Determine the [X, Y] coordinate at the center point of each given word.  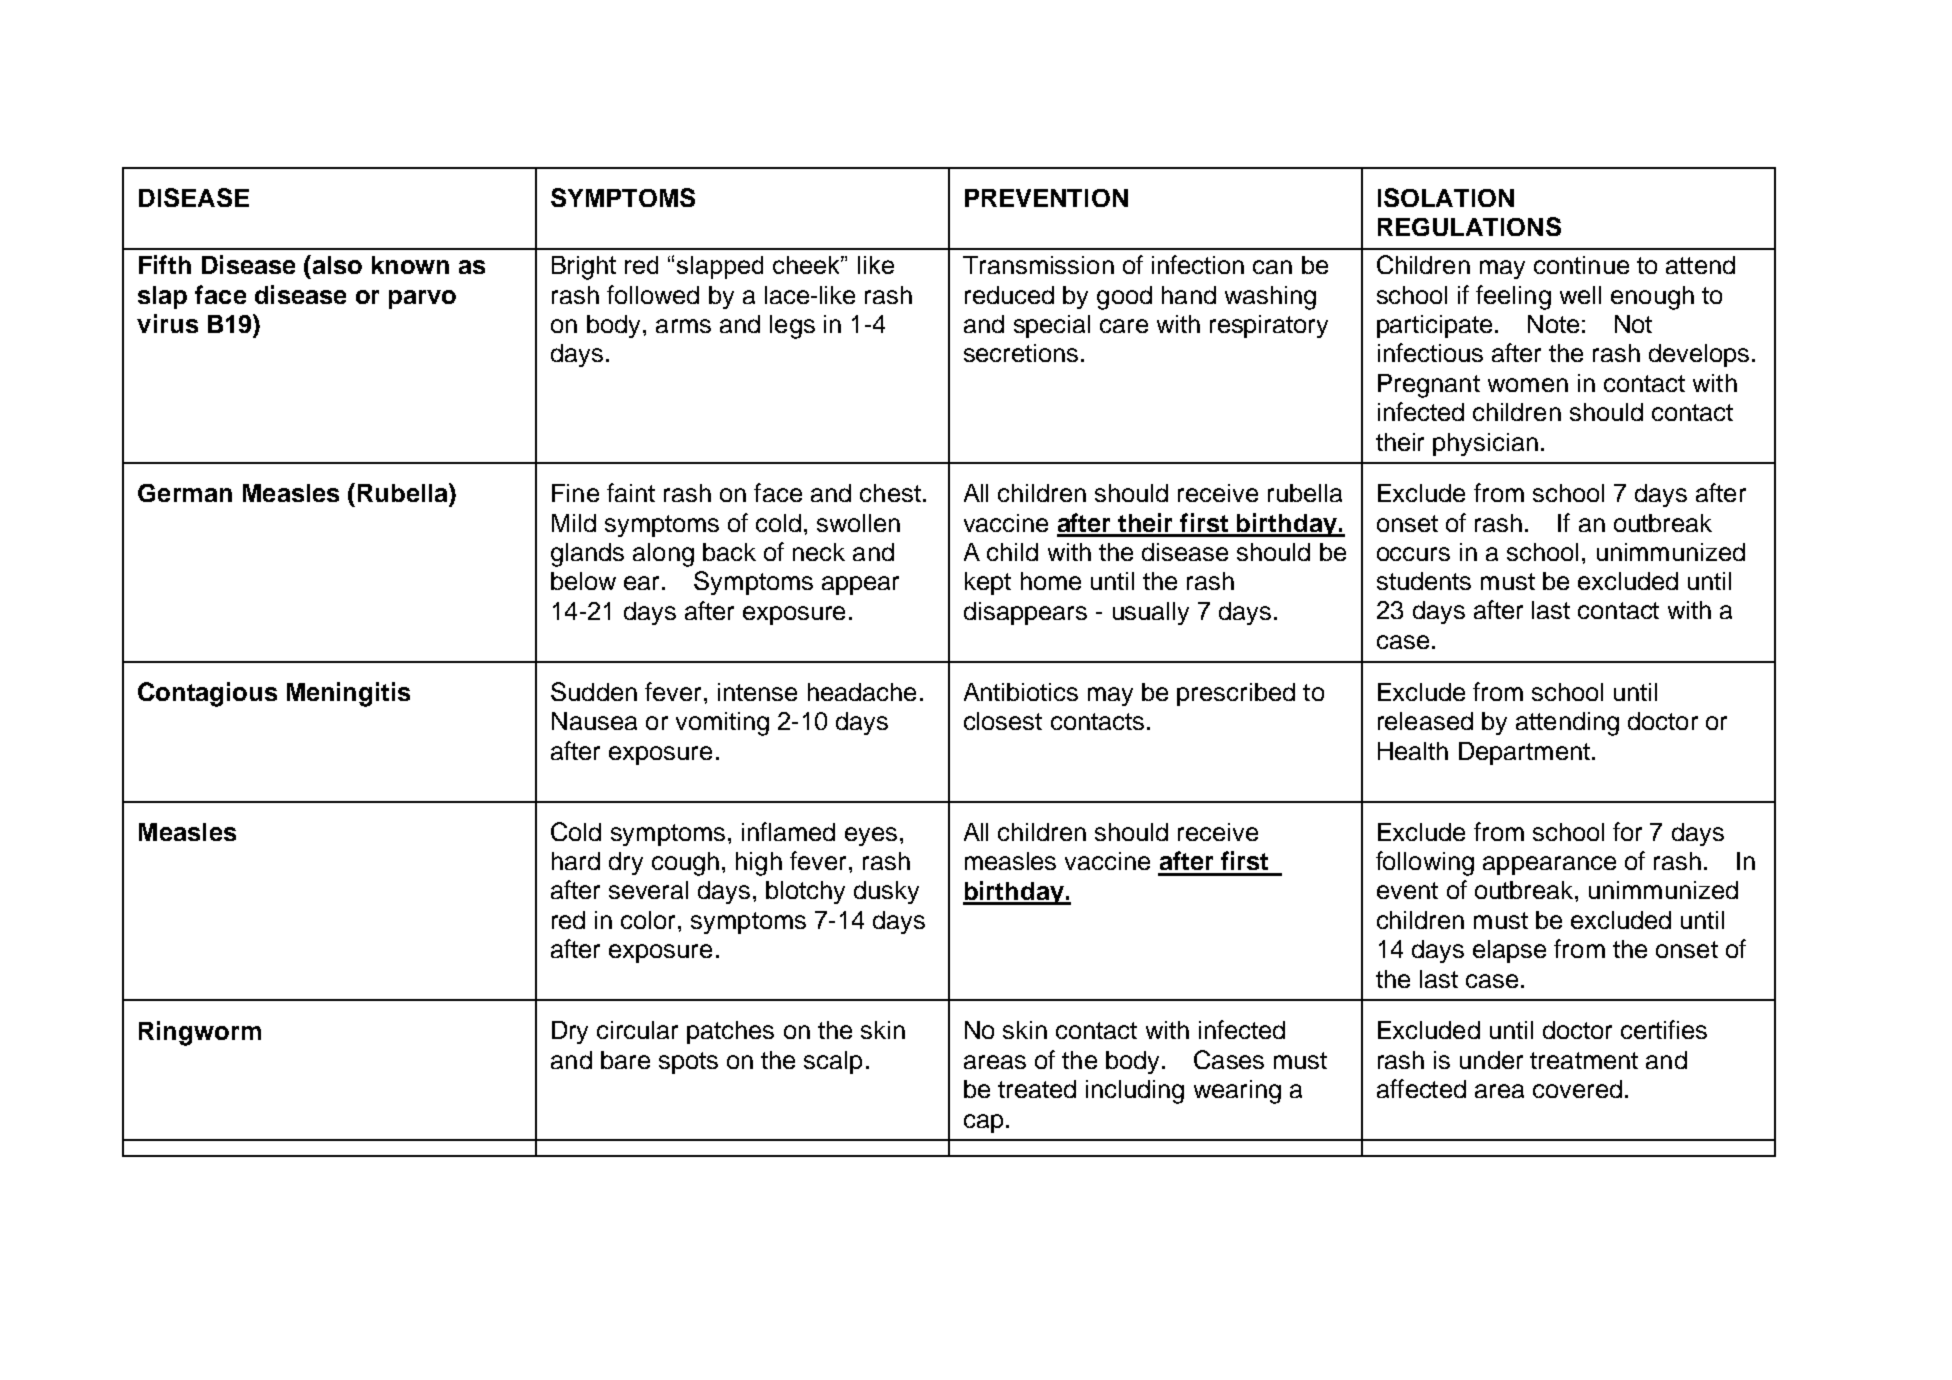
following [1425, 863]
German [185, 493]
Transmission [1038, 265]
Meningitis [348, 694]
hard [576, 861]
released [1425, 721]
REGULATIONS [1469, 226]
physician [1485, 444]
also [336, 264]
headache [862, 692]
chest [890, 493]
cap [983, 1123]
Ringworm [200, 1033]
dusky [886, 892]
